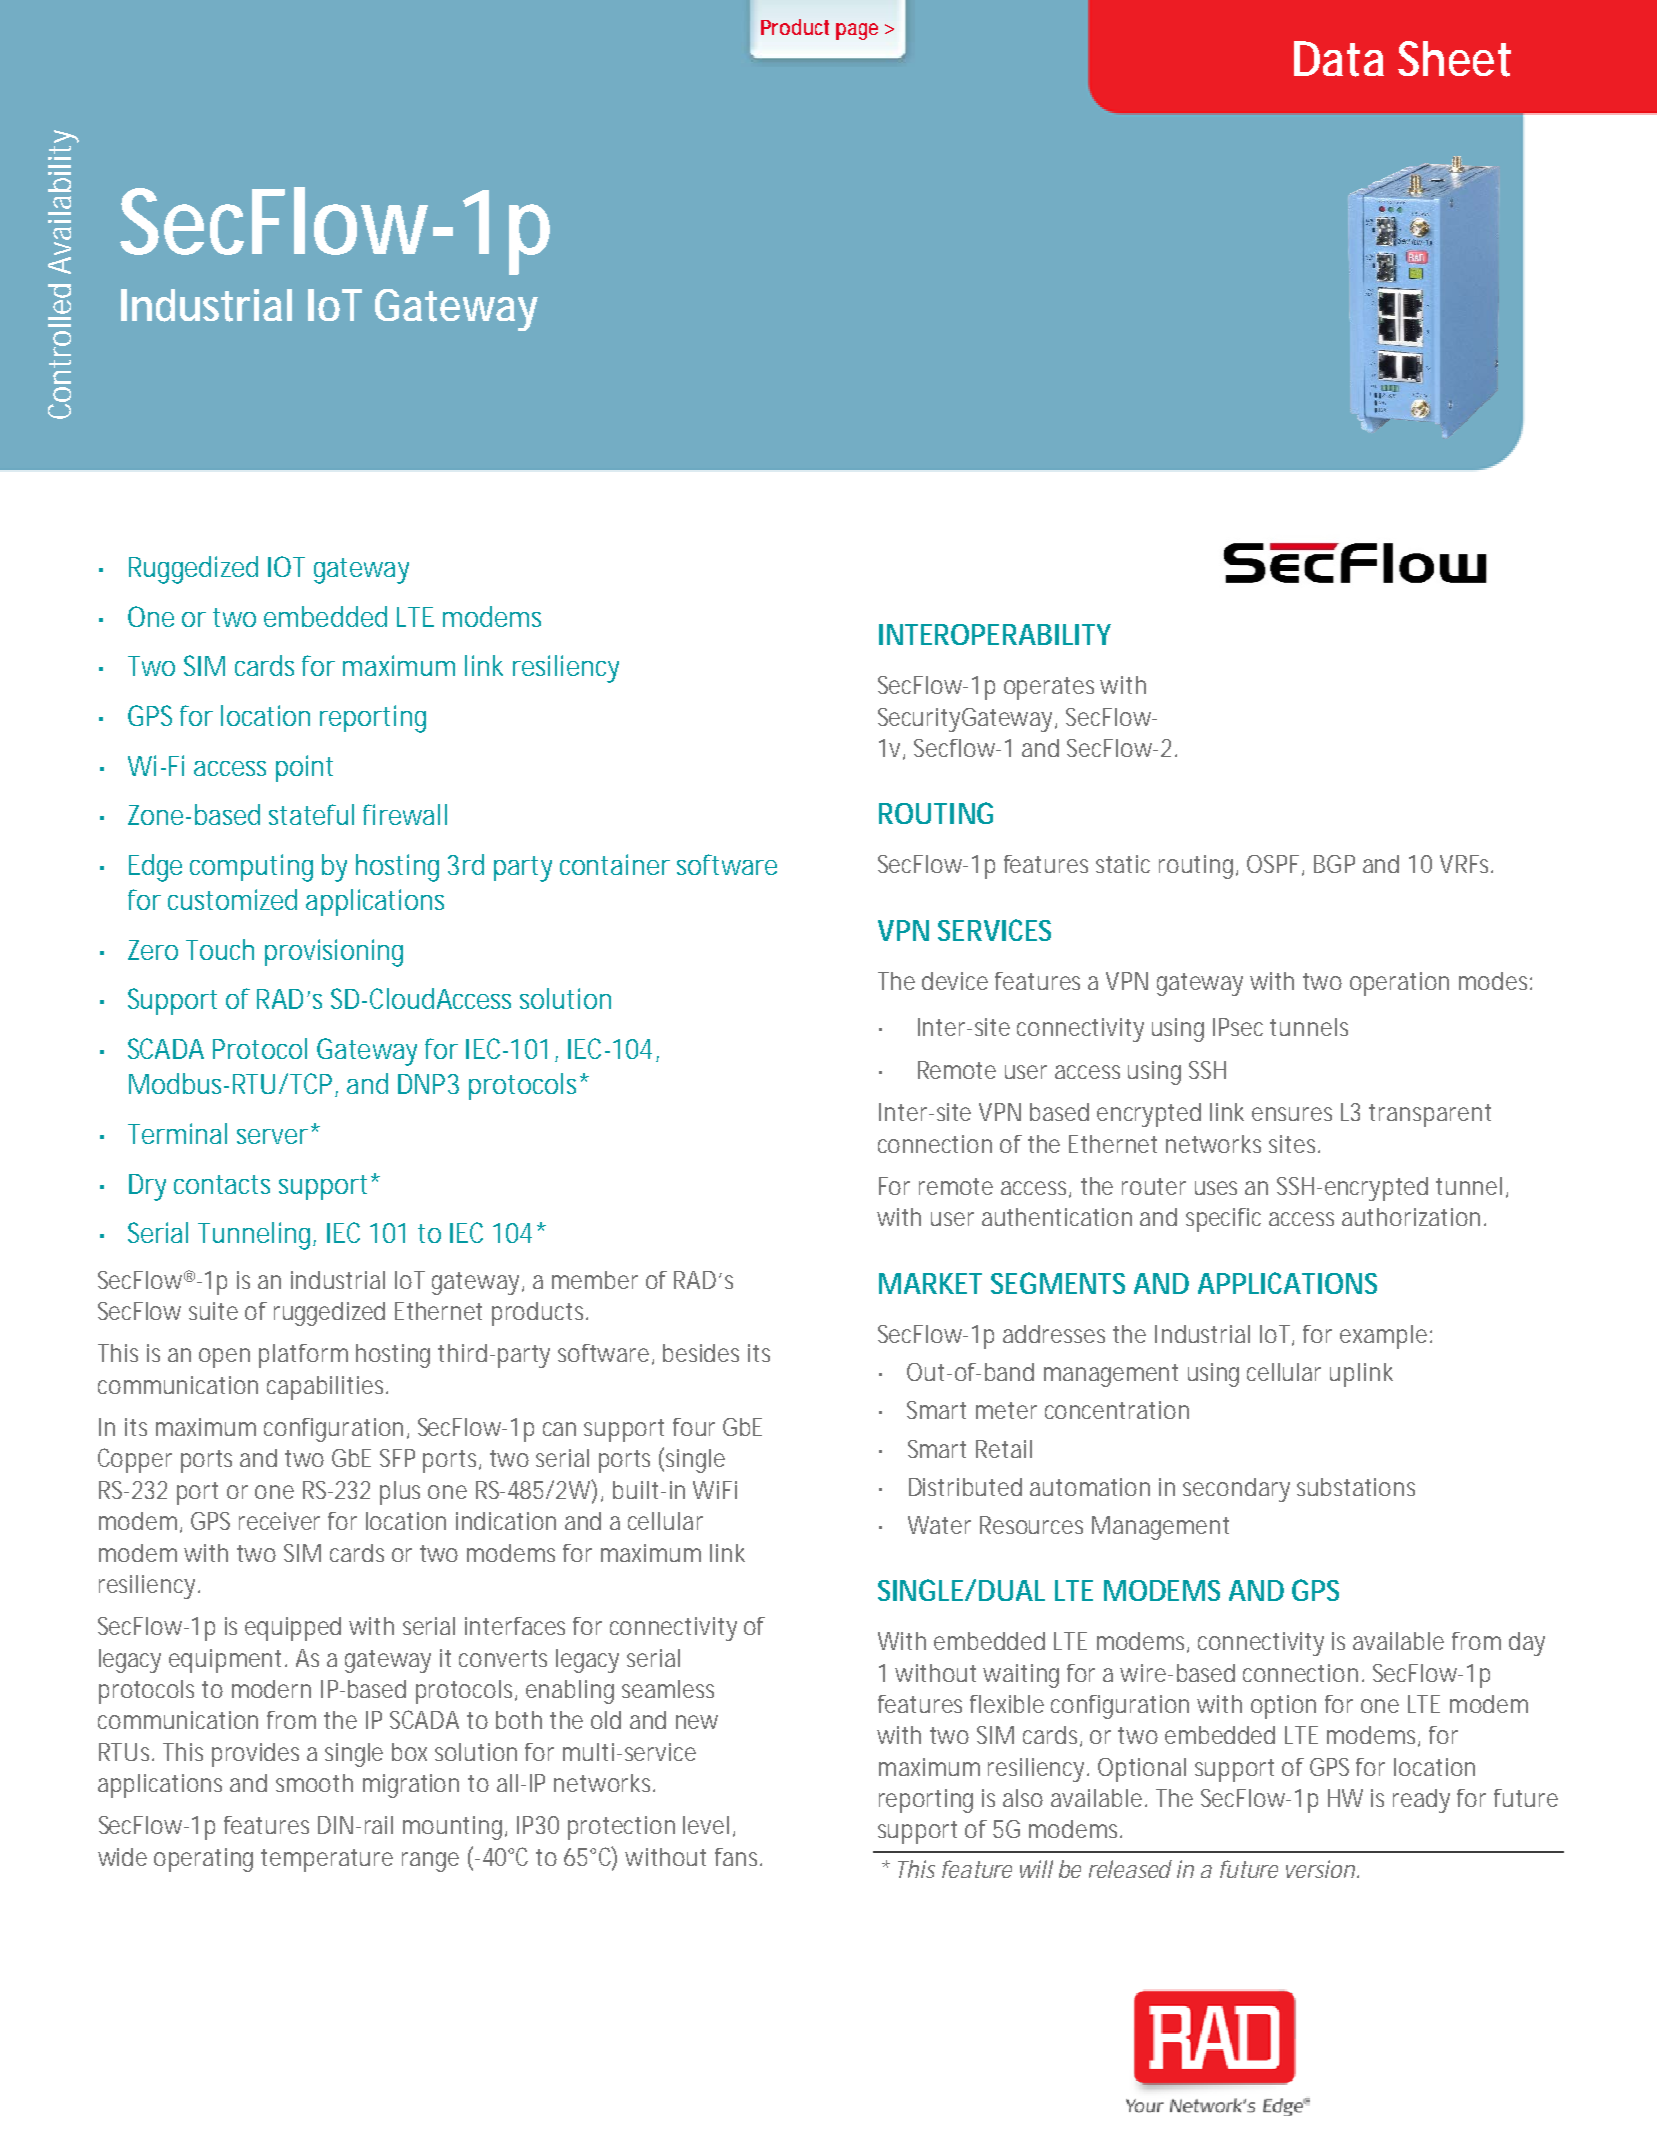 Image resolution: width=1657 pixels, height=2144 pixels. What do you see at coordinates (1339, 59) in the page?
I see `Data` at bounding box center [1339, 59].
